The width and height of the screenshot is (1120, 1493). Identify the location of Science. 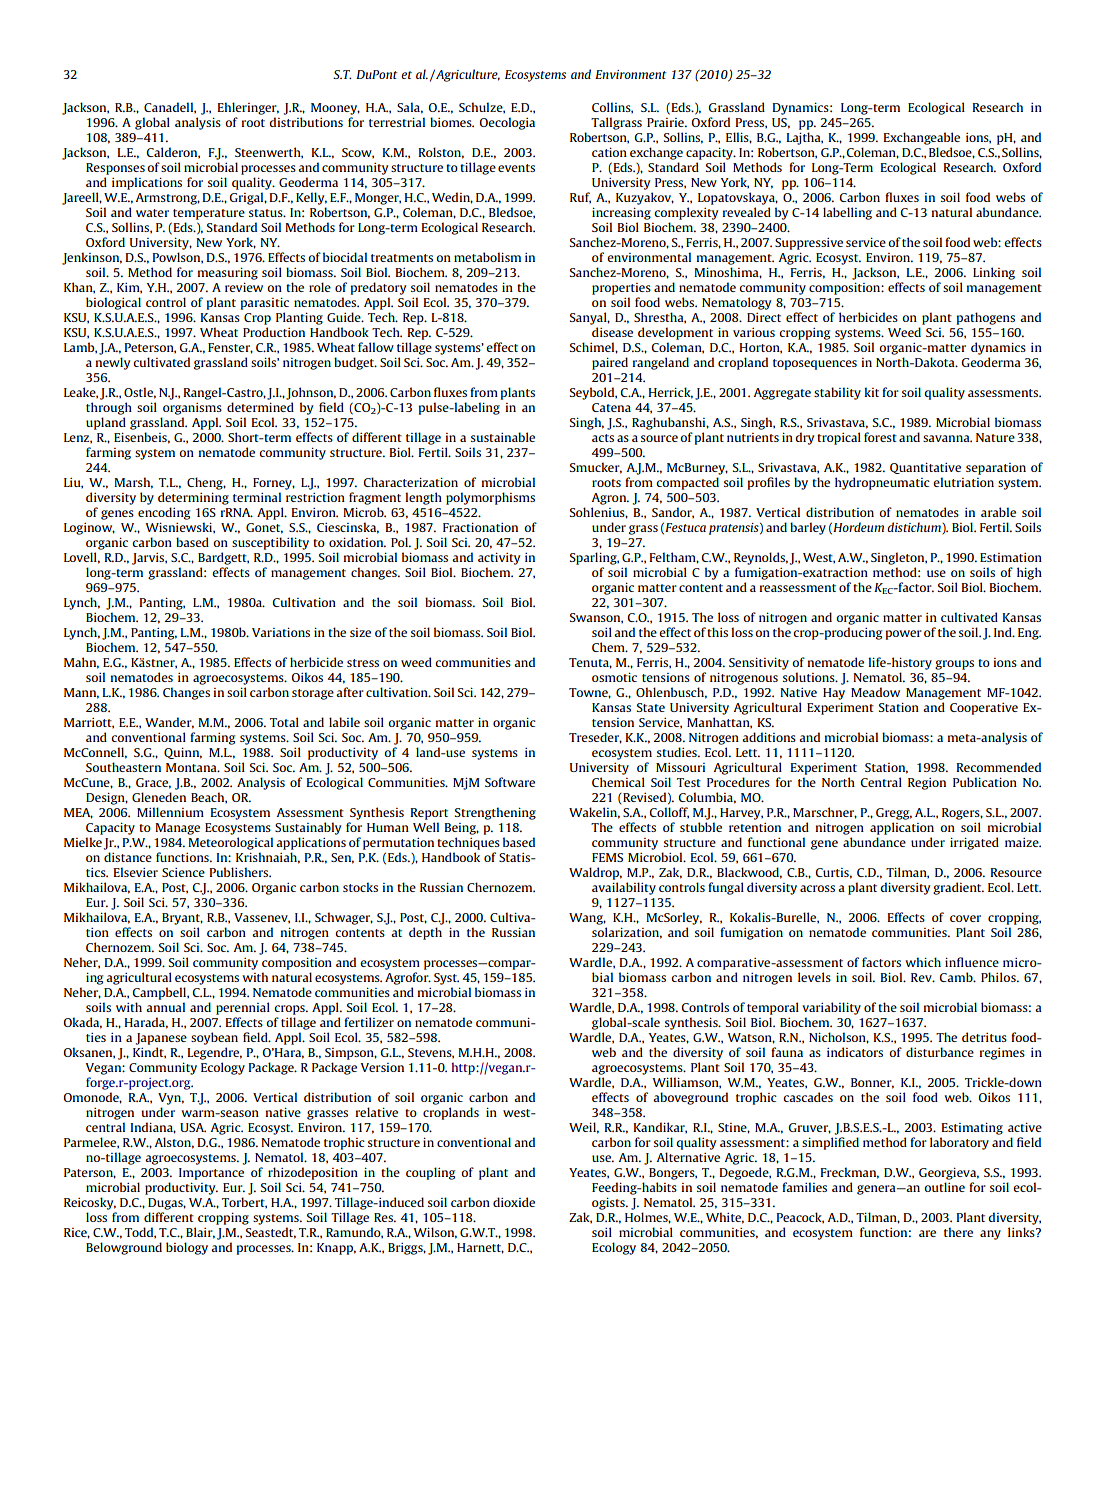
(183, 872).
